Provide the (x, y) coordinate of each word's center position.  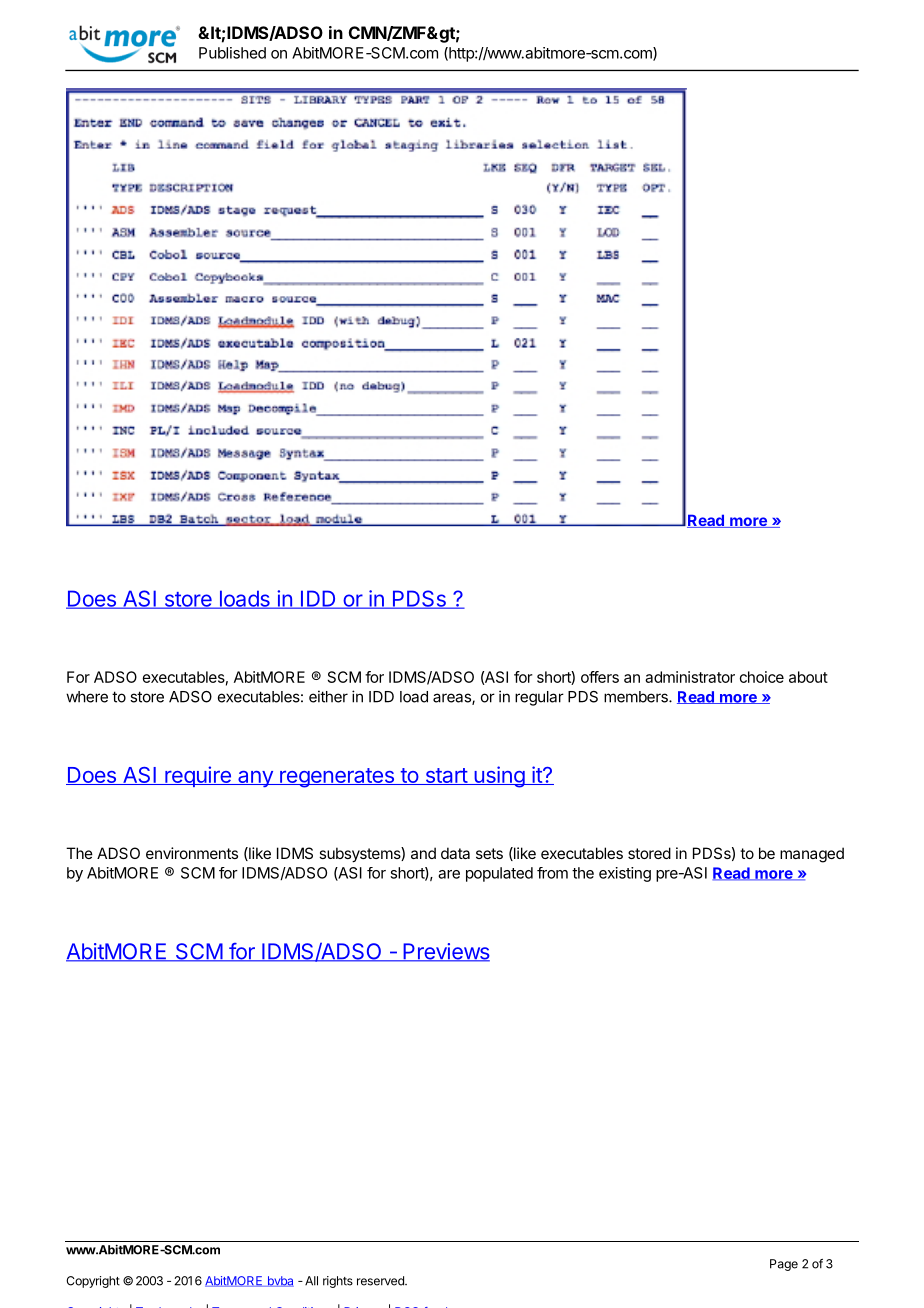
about (808, 677)
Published (232, 53)
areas (453, 699)
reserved (381, 1281)
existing (625, 874)
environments (192, 853)
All (311, 1281)
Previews (445, 952)
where (87, 697)
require (198, 776)
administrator (690, 677)
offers (600, 677)
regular (539, 698)
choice (762, 677)
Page (784, 1265)
